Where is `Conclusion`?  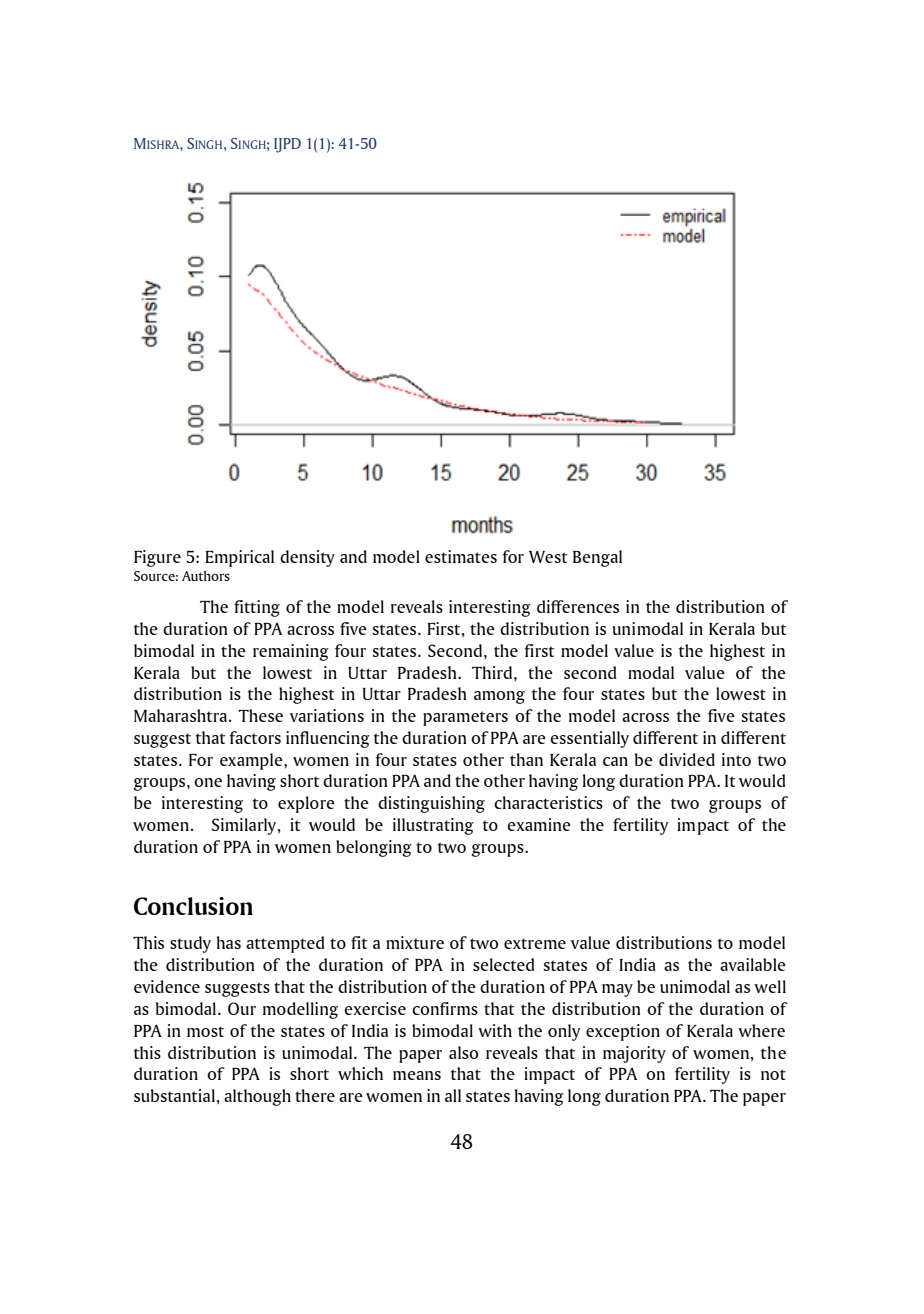
Conclusion is located at coordinates (193, 906).
